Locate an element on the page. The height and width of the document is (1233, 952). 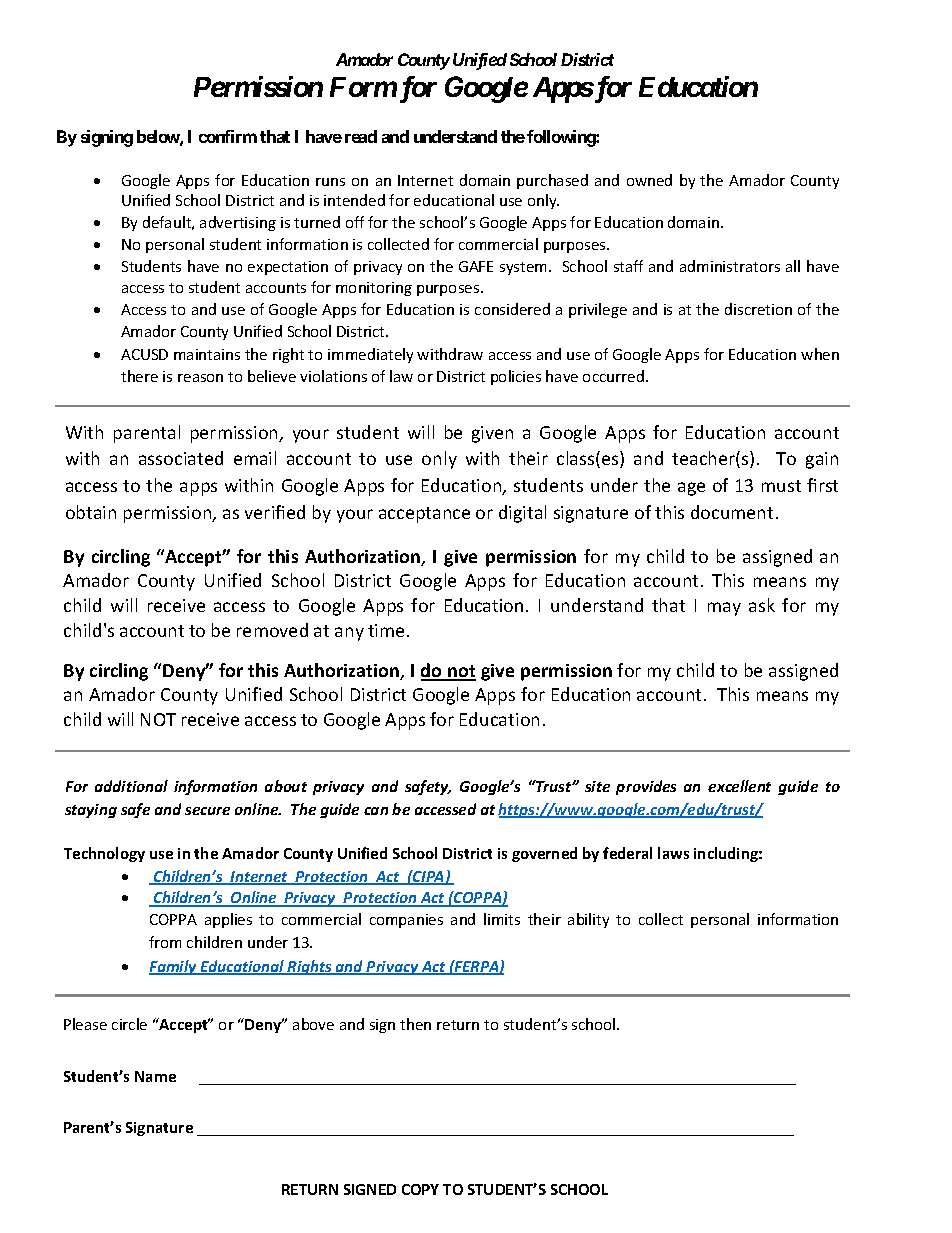
can is located at coordinates (376, 811).
